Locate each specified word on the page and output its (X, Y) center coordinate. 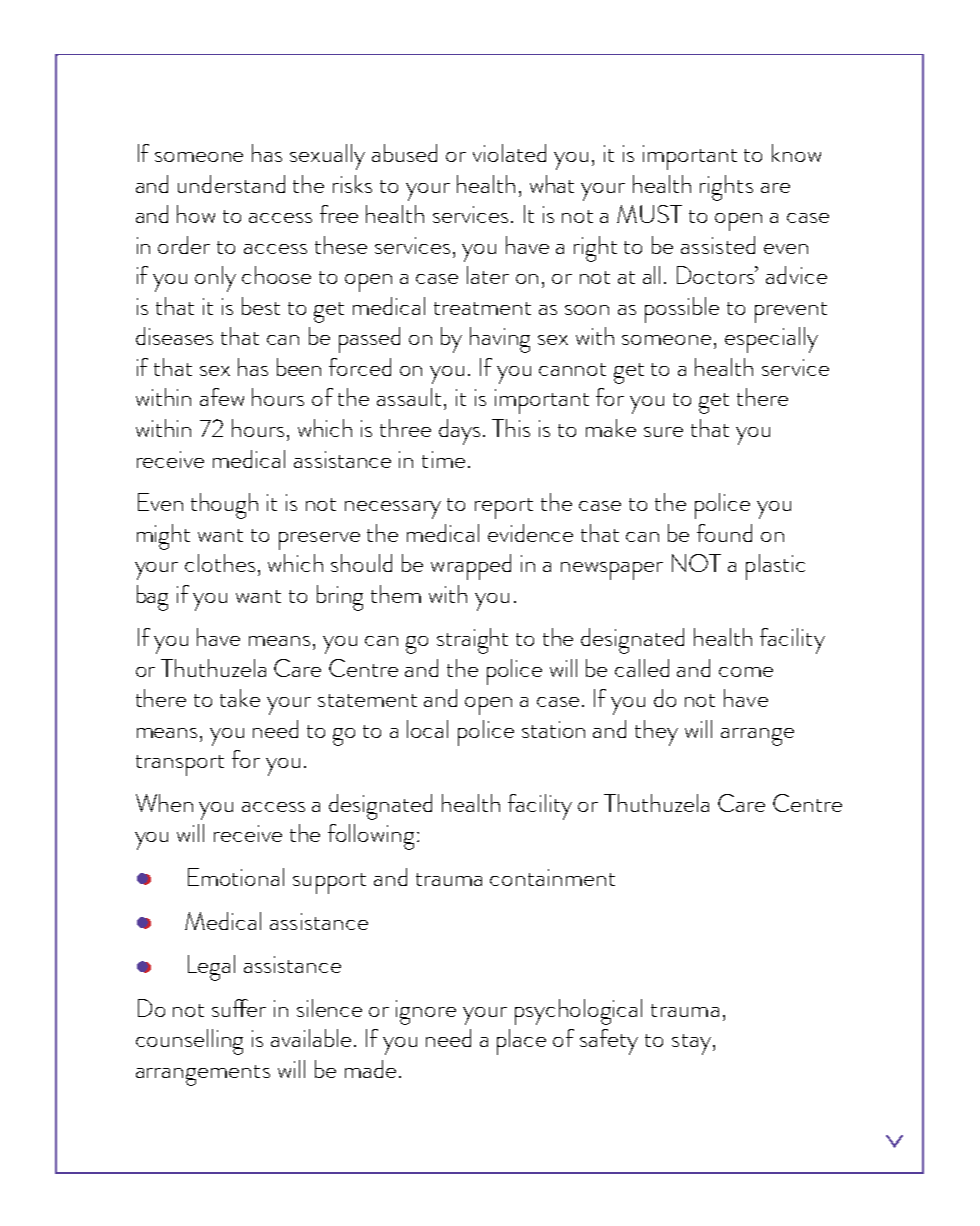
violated (509, 153)
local (427, 729)
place (521, 1042)
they (656, 733)
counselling (189, 1042)
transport (180, 765)
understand (231, 184)
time (443, 459)
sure (663, 432)
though (224, 506)
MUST (649, 214)
